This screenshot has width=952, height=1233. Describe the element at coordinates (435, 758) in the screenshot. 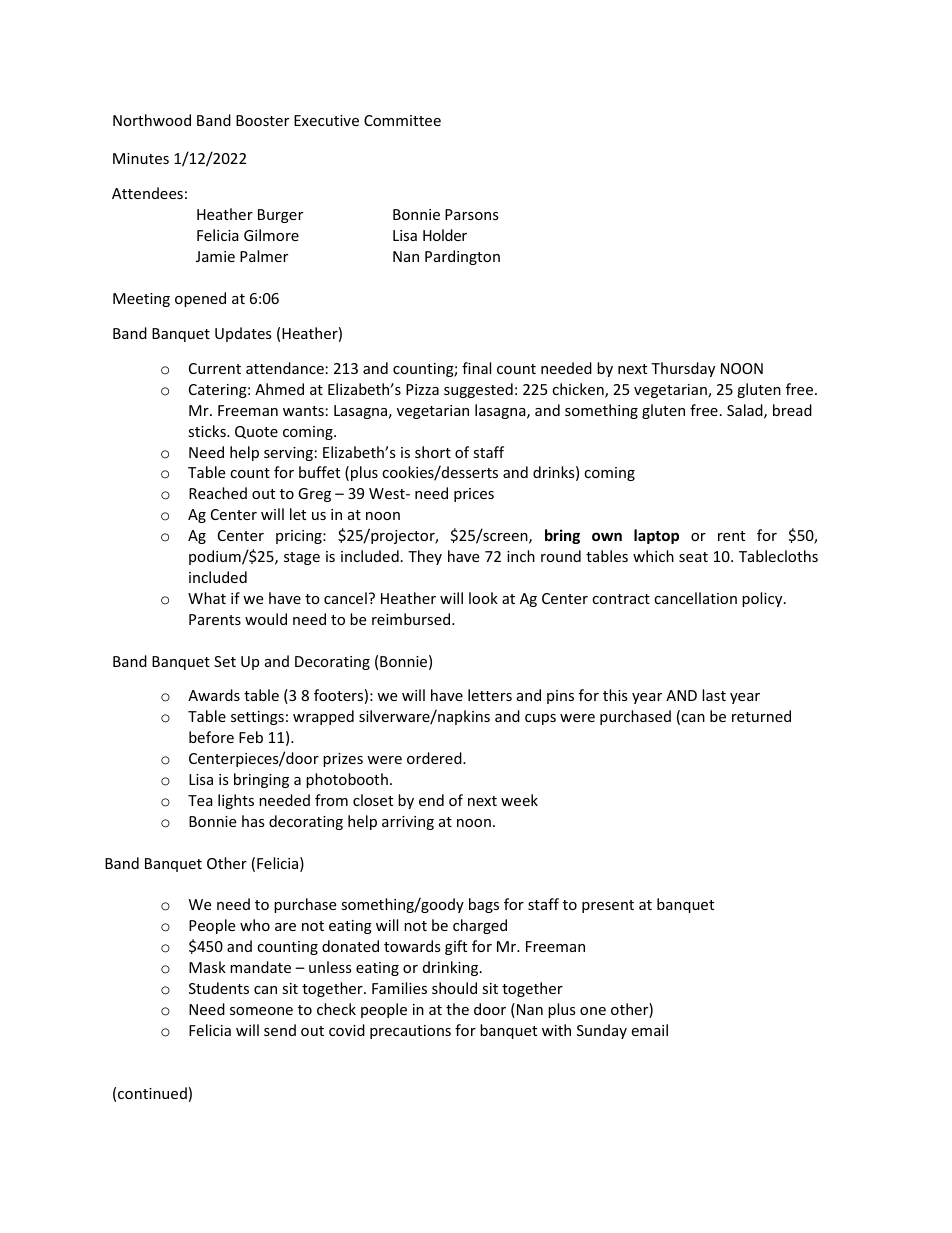

I see `ordered` at that location.
